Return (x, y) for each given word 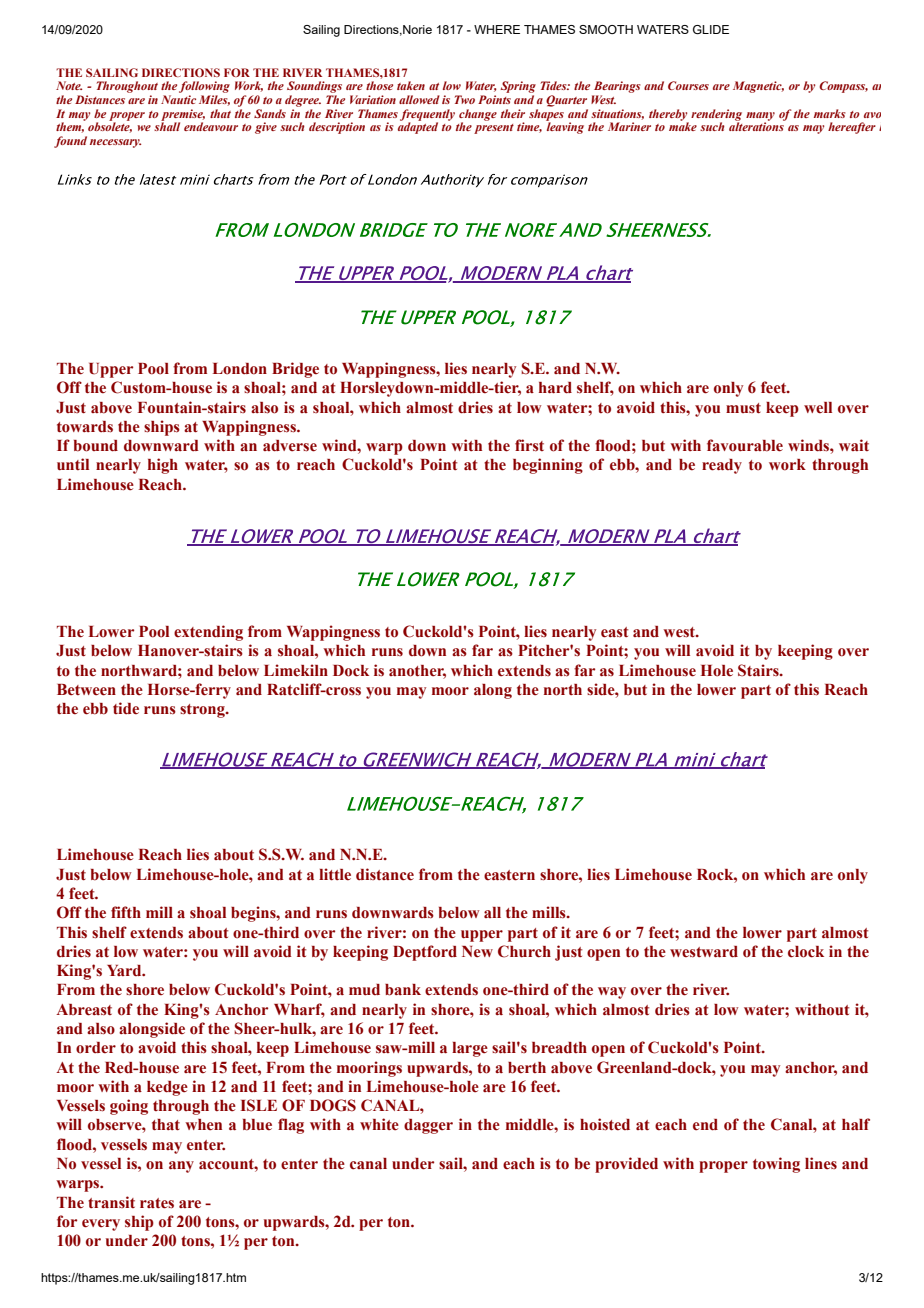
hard (555, 388)
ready (722, 466)
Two (465, 99)
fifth (126, 912)
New (477, 952)
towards (85, 427)
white (379, 1124)
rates (157, 1203)
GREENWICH (417, 760)
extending (208, 633)
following (204, 88)
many (760, 117)
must (743, 408)
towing (776, 1165)
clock (806, 952)
